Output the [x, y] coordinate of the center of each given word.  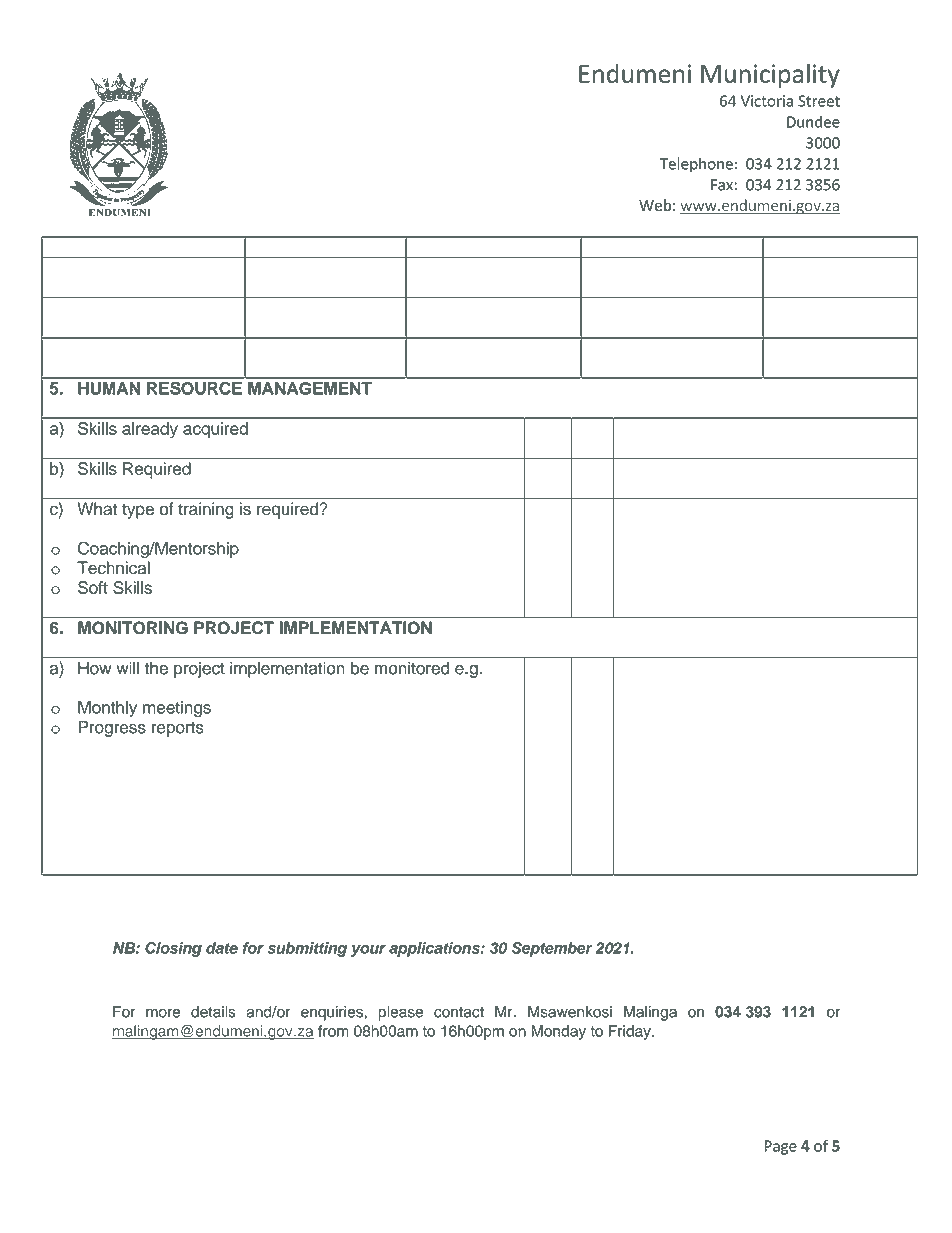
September [552, 949]
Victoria [767, 101]
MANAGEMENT [310, 388]
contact [459, 1012]
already [150, 430]
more [163, 1013]
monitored [412, 668]
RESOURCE [194, 388]
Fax [722, 185]
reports [178, 729]
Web [655, 205]
